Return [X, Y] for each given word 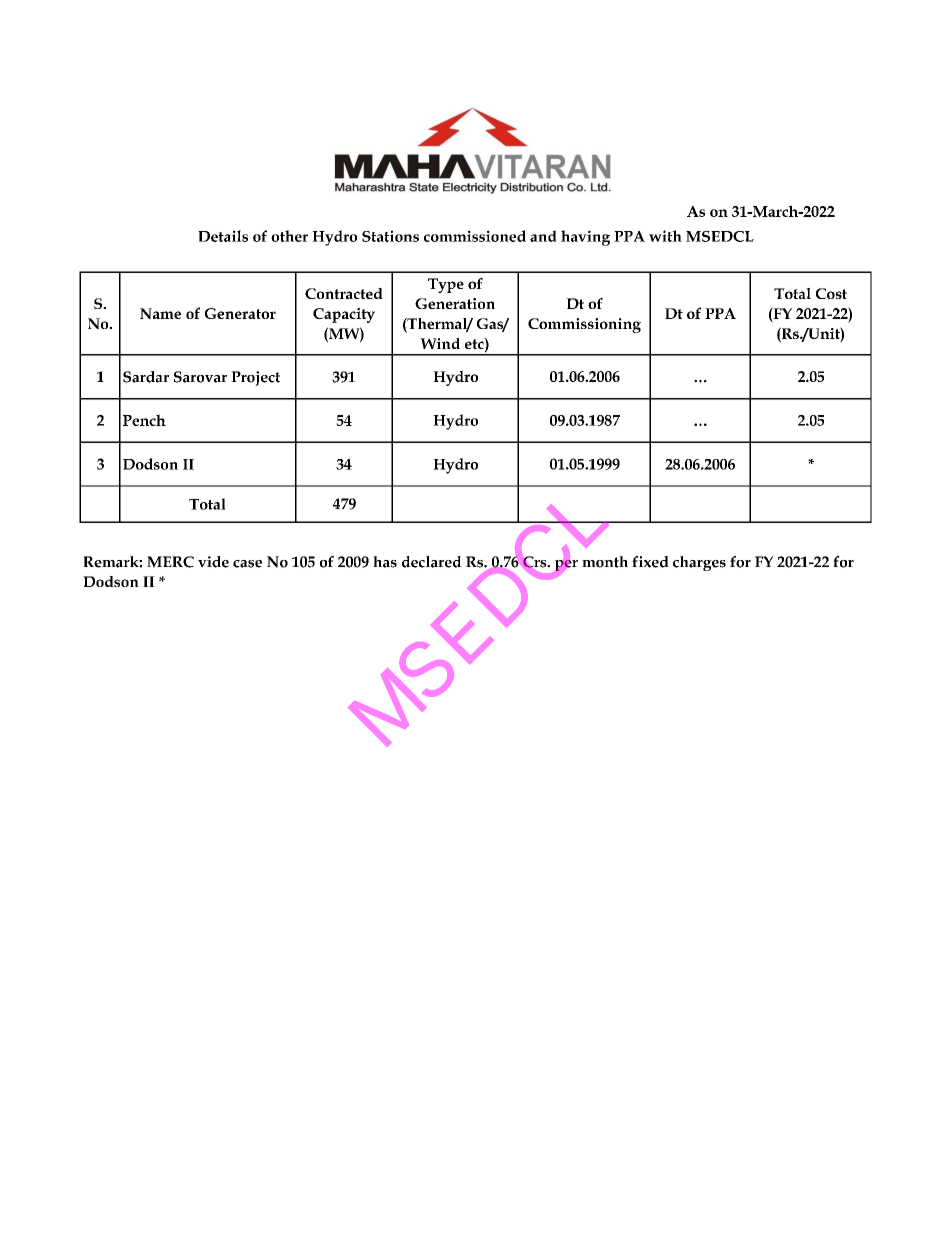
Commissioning [584, 325]
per [566, 565]
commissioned [475, 236]
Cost [831, 293]
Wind [440, 343]
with [665, 236]
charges [699, 563]
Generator [240, 313]
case [247, 564]
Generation [455, 303]
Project [255, 378]
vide [213, 562]
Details [223, 236]
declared [432, 562]
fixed [650, 562]
